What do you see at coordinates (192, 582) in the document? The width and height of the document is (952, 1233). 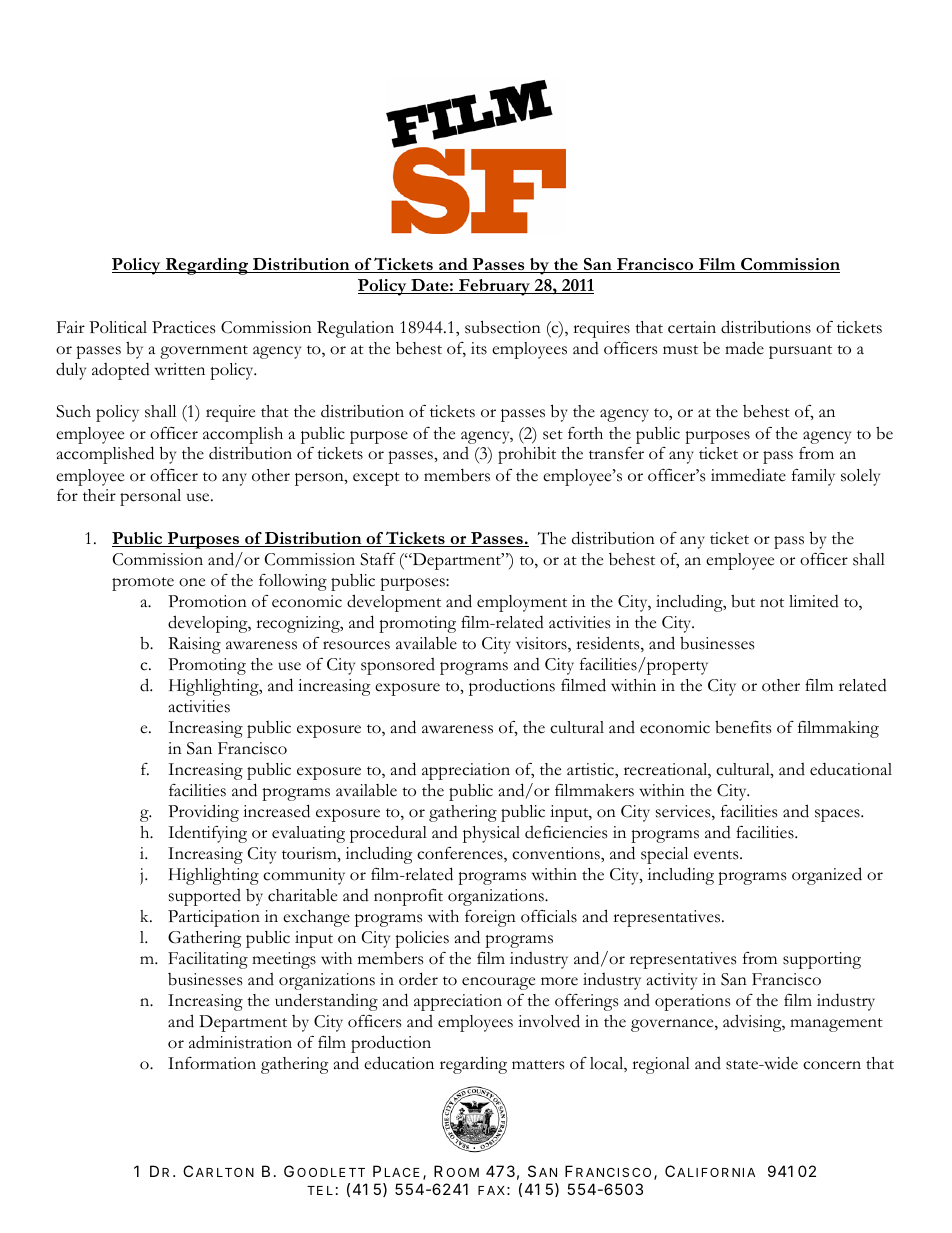 I see `one` at bounding box center [192, 582].
